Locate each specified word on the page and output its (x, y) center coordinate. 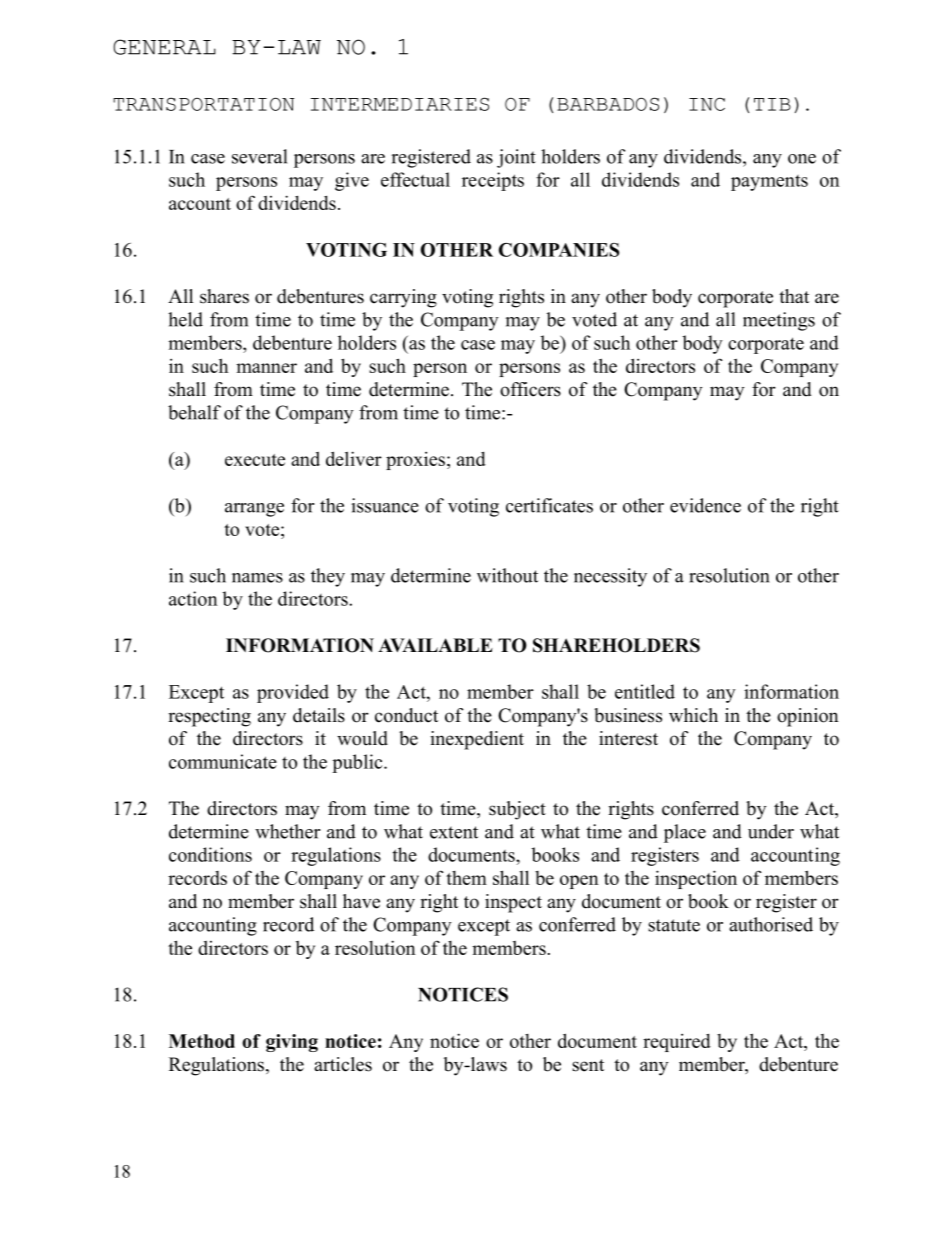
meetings (779, 321)
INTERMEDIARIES (400, 104)
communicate (223, 761)
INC (707, 104)
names (257, 578)
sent (588, 1065)
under (771, 831)
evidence (705, 505)
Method (202, 1041)
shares (224, 296)
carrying (403, 298)
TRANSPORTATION (203, 104)
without (507, 575)
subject (517, 810)
